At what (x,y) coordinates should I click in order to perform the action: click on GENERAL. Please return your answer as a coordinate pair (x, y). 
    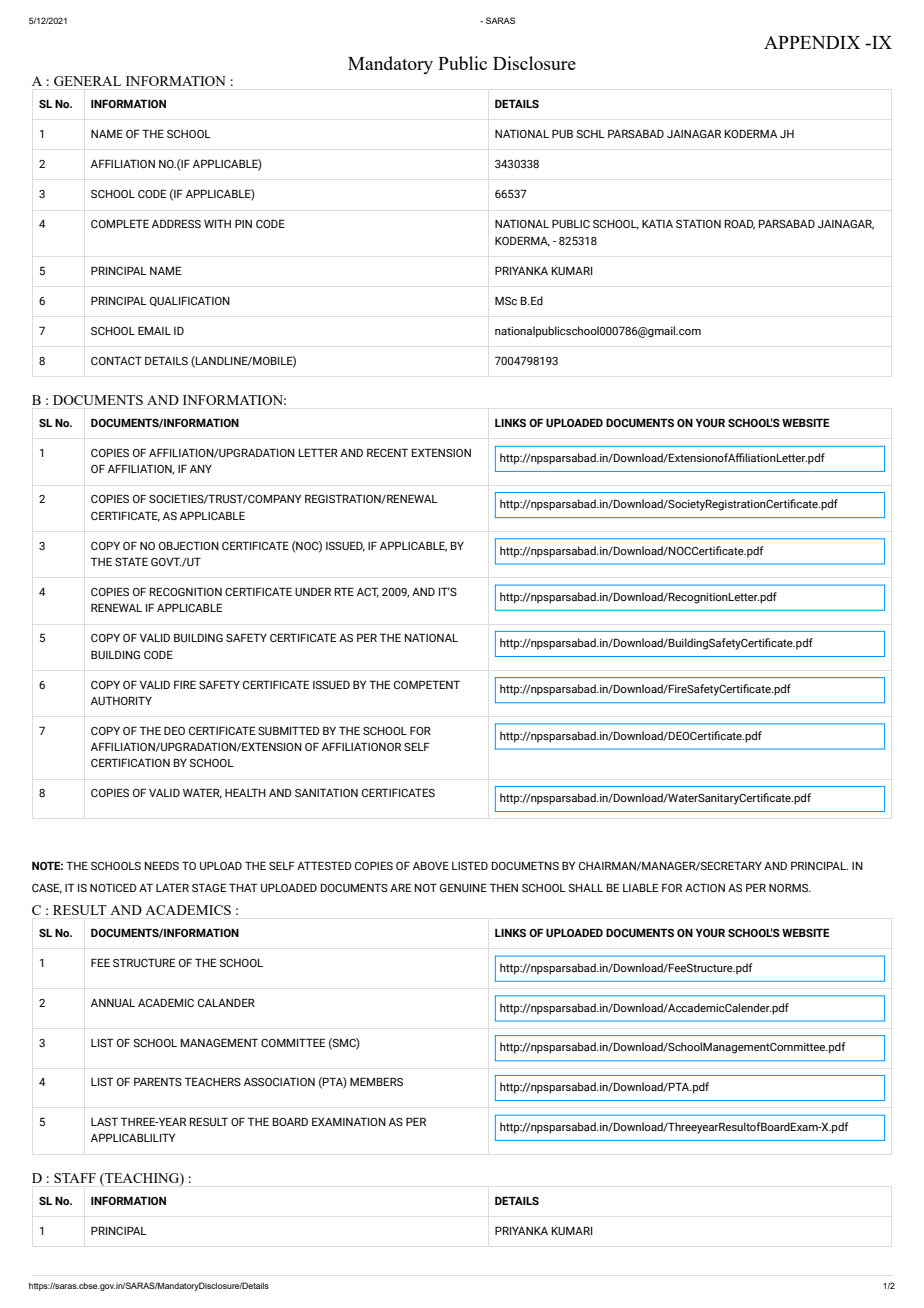
    Looking at the image, I should click on (87, 81).
